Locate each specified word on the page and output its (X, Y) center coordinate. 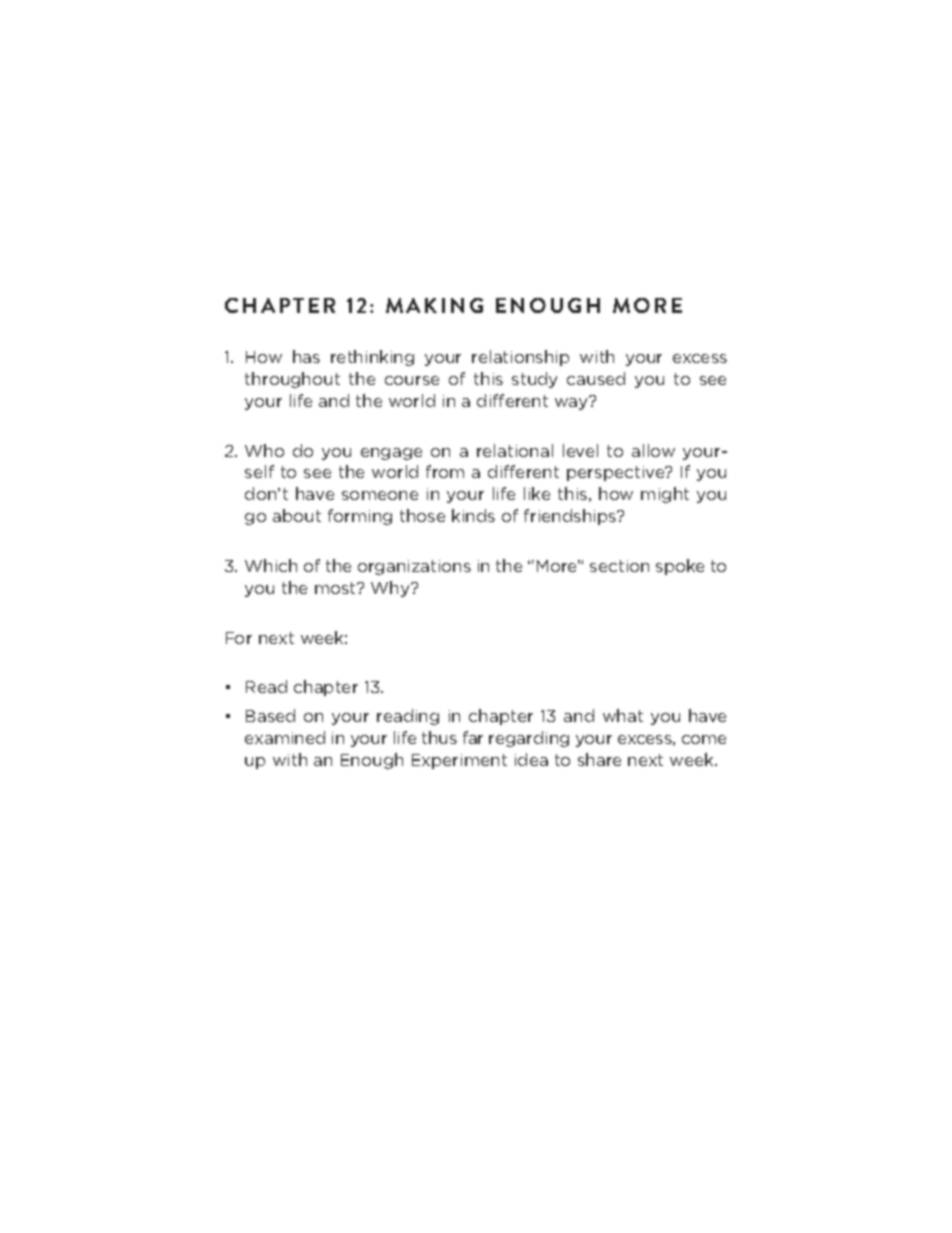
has (306, 356)
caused (596, 378)
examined (285, 737)
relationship (520, 358)
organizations (414, 567)
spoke (680, 567)
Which (271, 565)
